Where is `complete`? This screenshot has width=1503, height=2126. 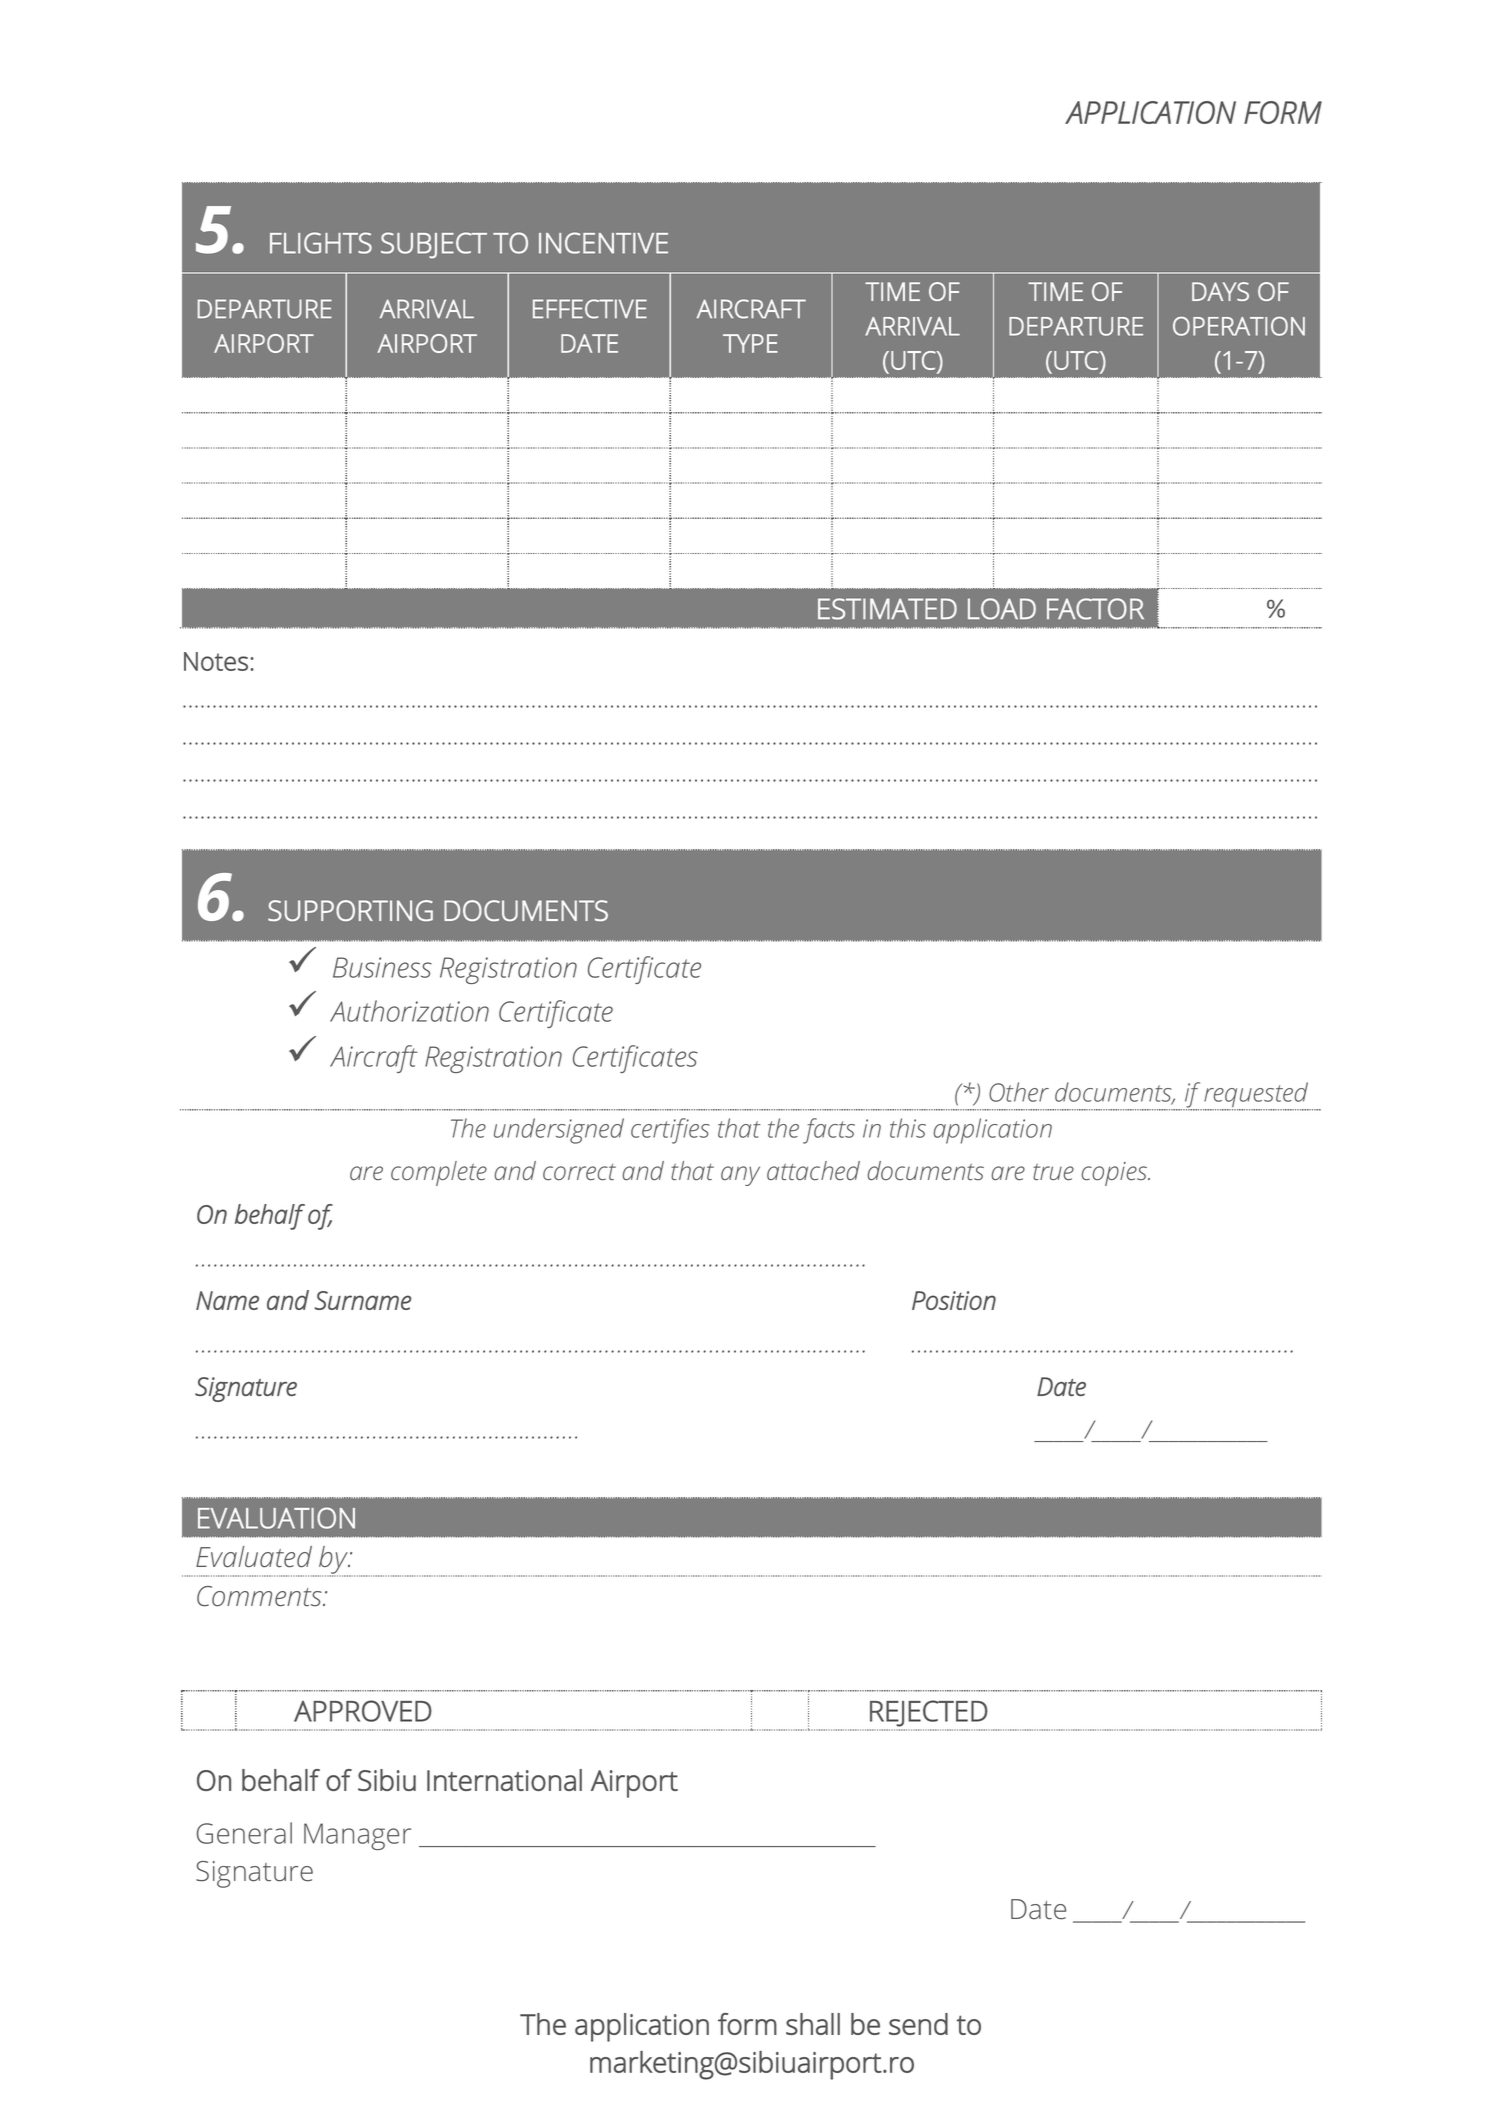
complete is located at coordinates (439, 1173).
